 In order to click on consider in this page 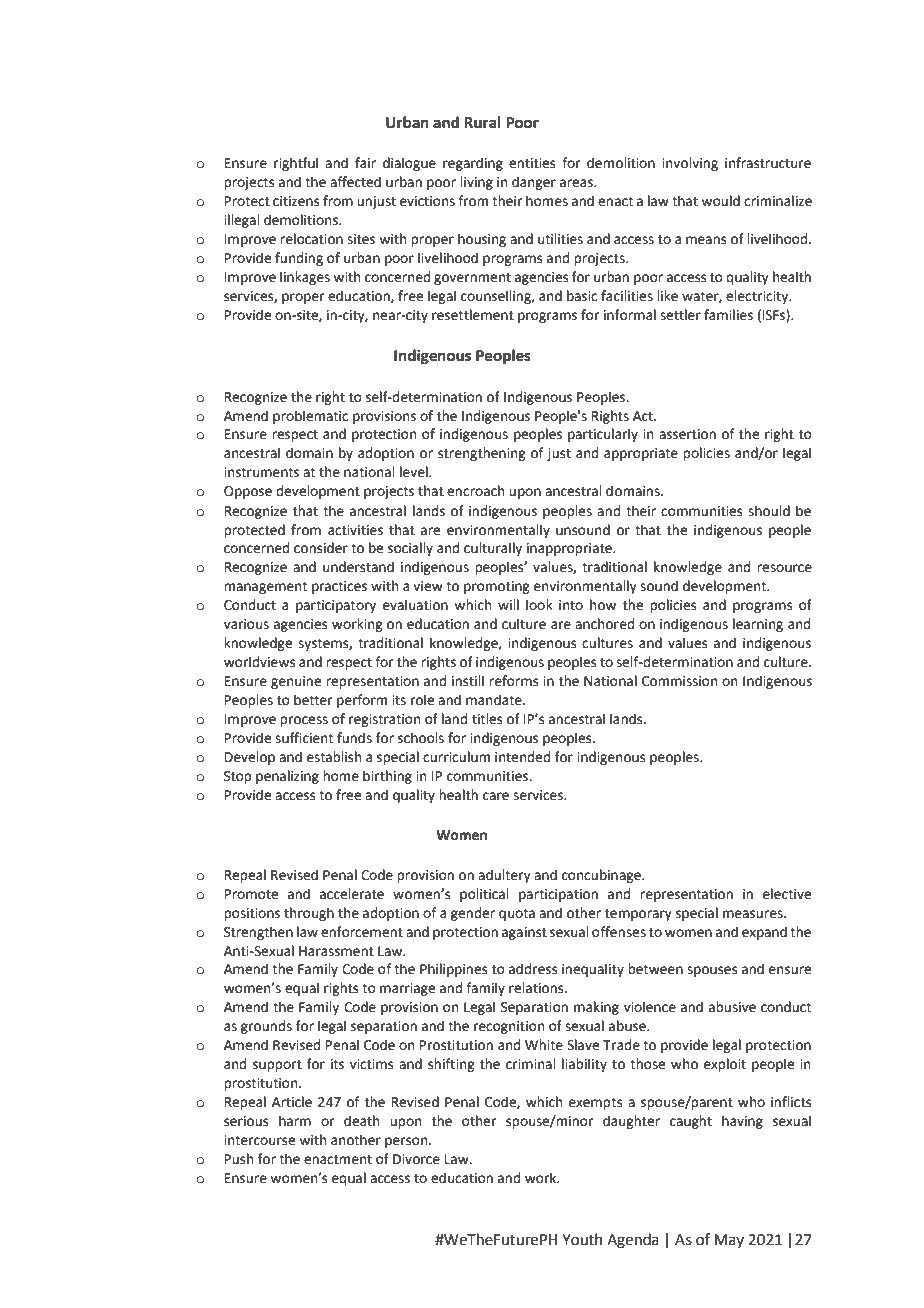, I will do `click(321, 548)`.
